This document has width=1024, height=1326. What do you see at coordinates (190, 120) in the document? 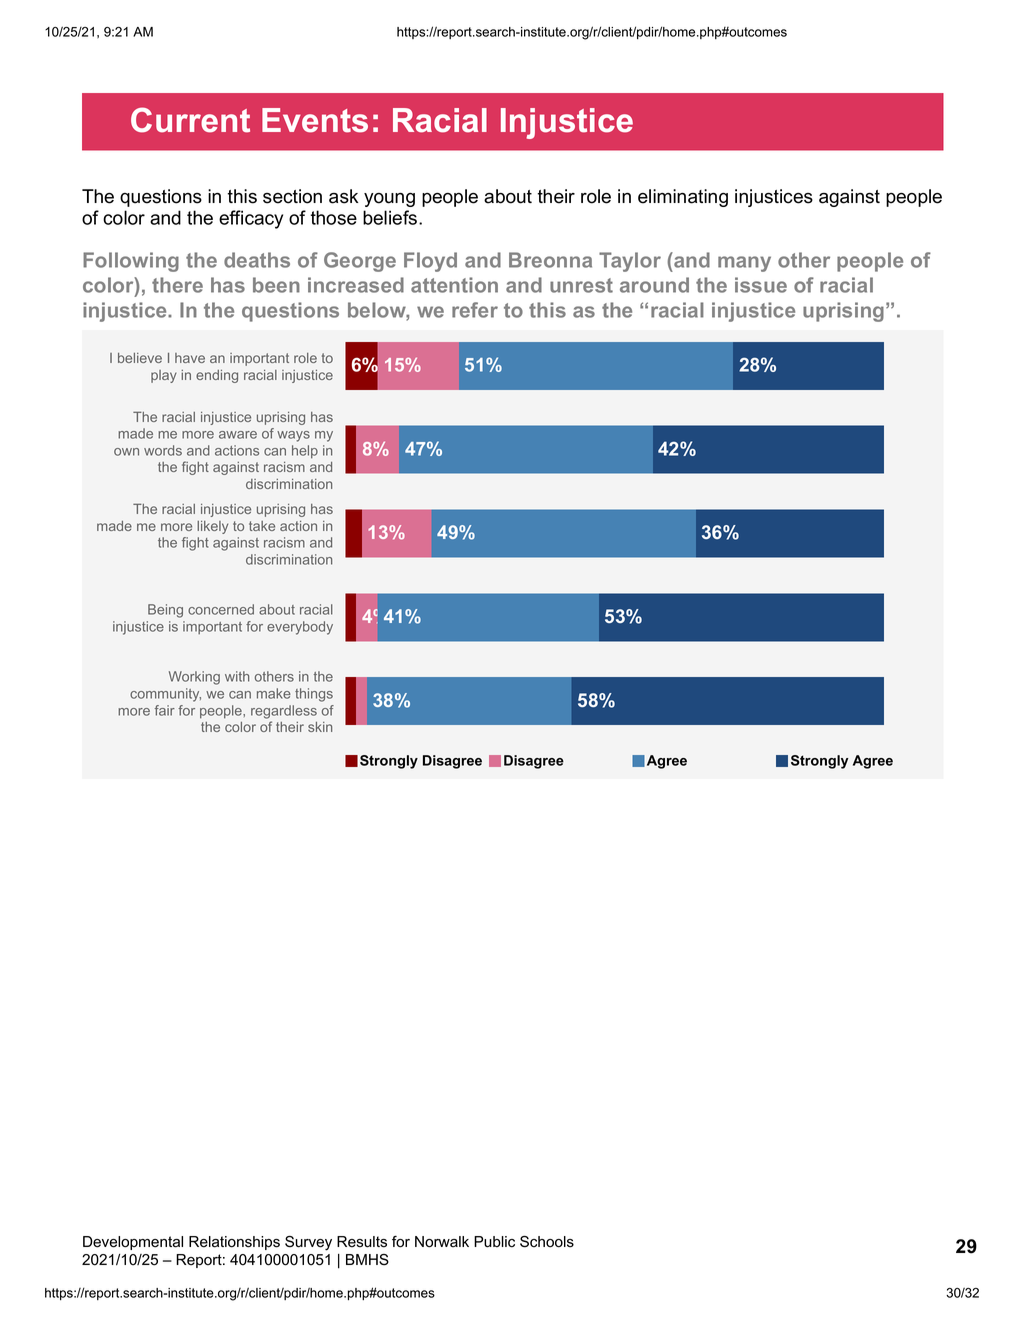
I see `Current` at bounding box center [190, 120].
